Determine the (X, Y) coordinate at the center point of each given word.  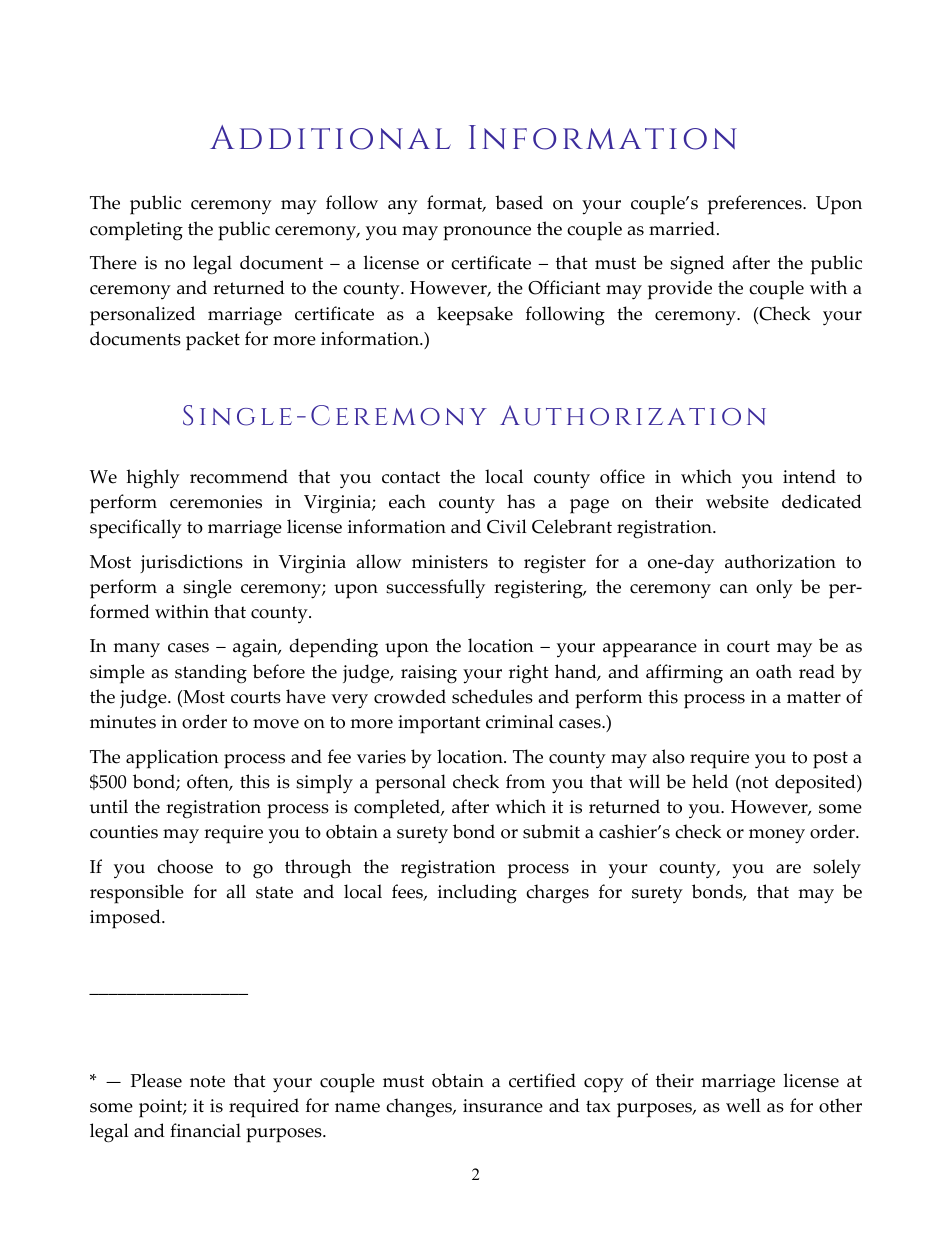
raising (429, 674)
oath (774, 671)
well (743, 1105)
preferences (756, 205)
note (207, 1081)
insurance (503, 1106)
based (519, 202)
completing (136, 231)
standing (211, 673)
